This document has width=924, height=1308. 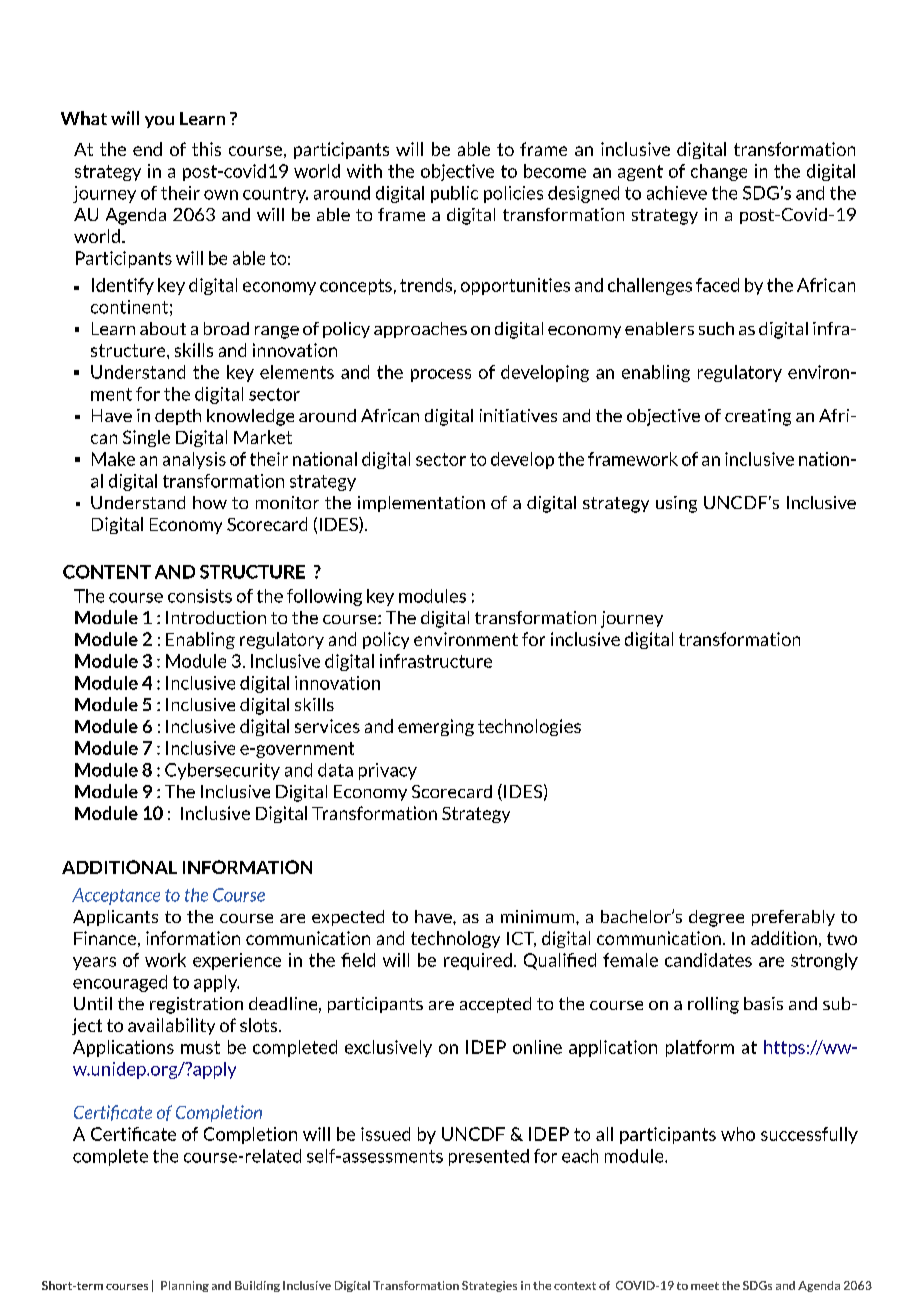 What do you see at coordinates (489, 1286) in the document?
I see `Strategies` at bounding box center [489, 1286].
